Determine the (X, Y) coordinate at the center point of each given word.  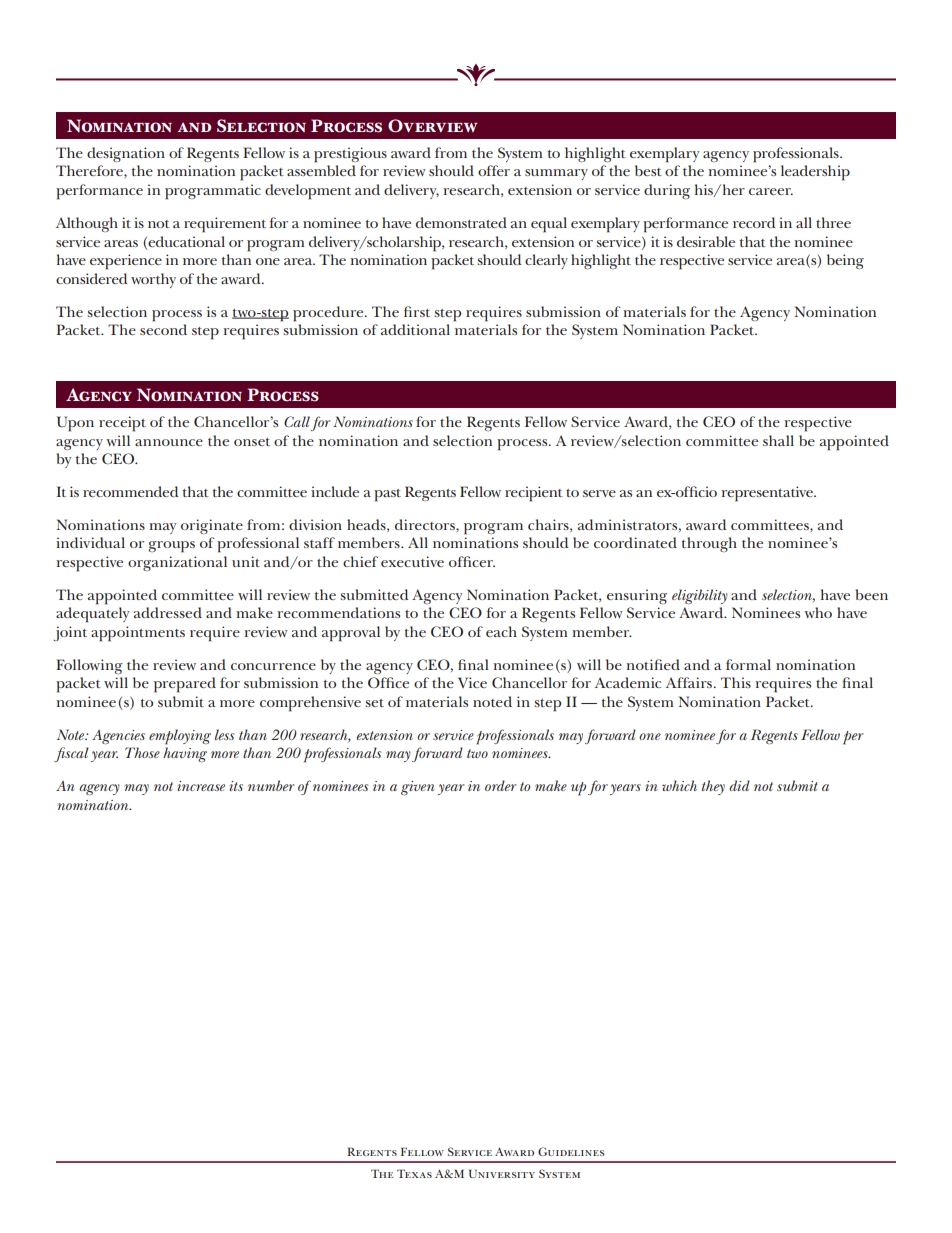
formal (748, 664)
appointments (138, 634)
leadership (815, 173)
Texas (414, 1173)
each (501, 631)
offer (494, 170)
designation (126, 154)
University (502, 1173)
